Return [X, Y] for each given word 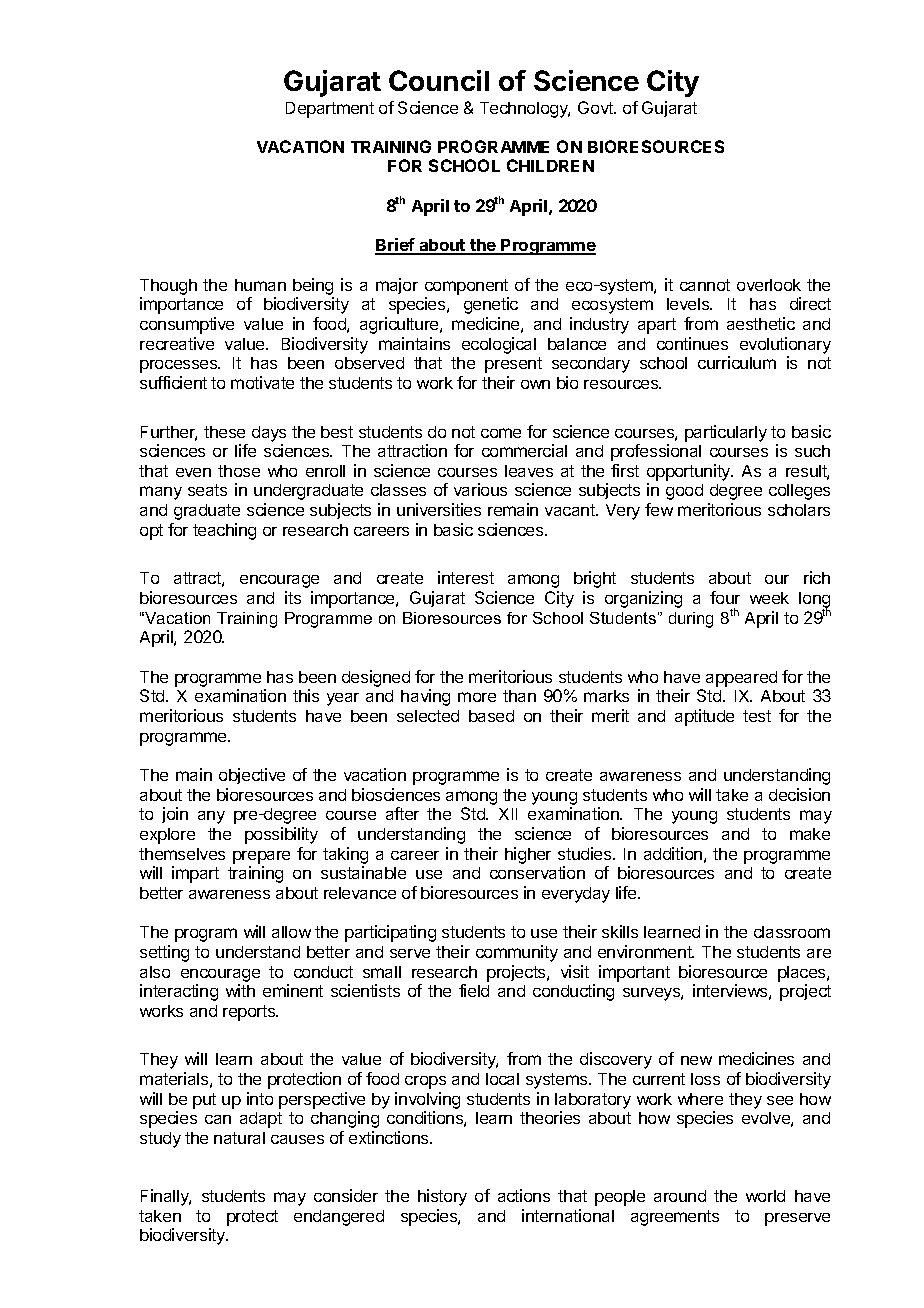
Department [330, 110]
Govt [596, 107]
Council [439, 80]
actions [524, 1195]
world [765, 1196]
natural [239, 1138]
